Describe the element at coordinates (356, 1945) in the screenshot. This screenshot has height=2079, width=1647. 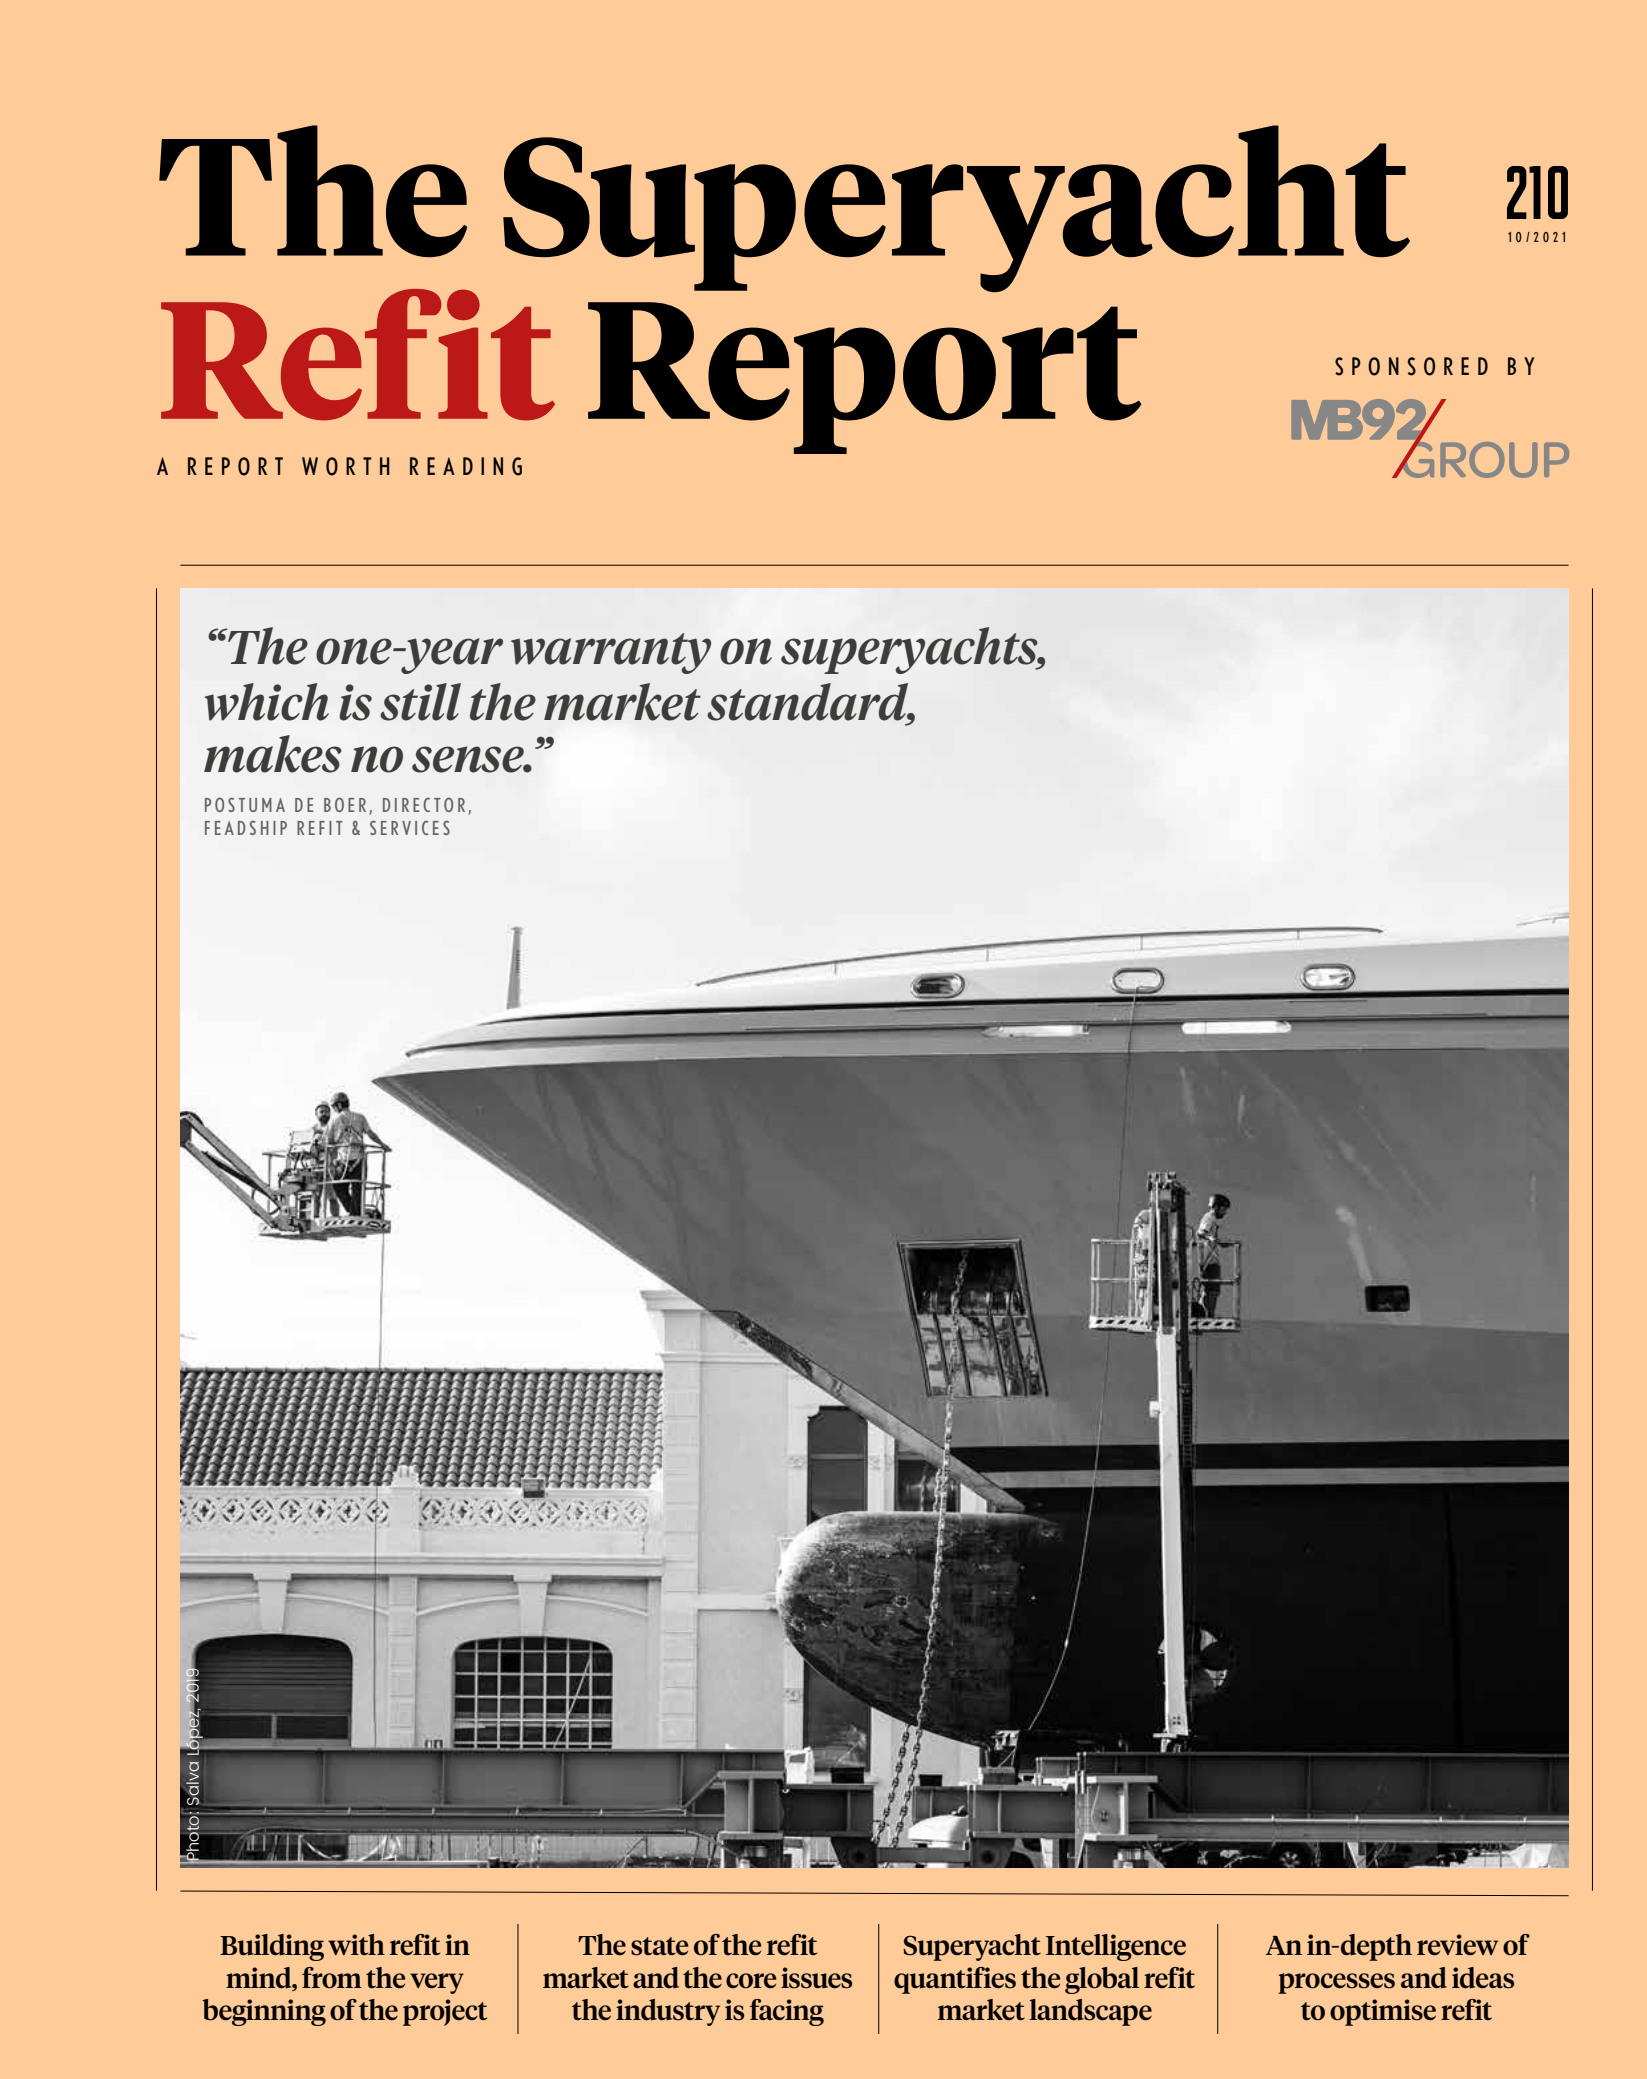
I see `with` at that location.
